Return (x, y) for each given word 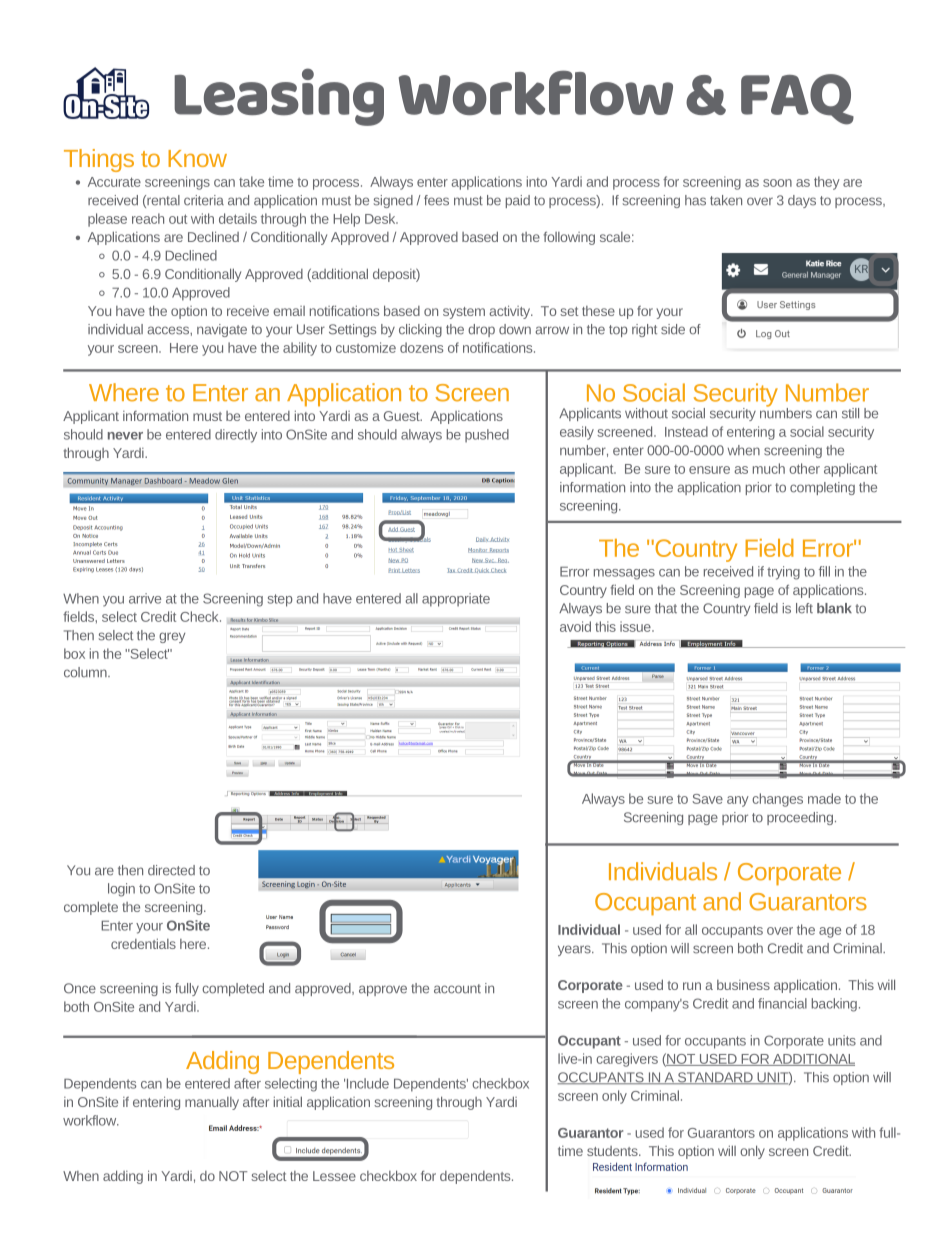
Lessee (334, 1176)
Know (197, 158)
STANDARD (715, 1078)
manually (212, 1103)
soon (777, 183)
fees (436, 200)
